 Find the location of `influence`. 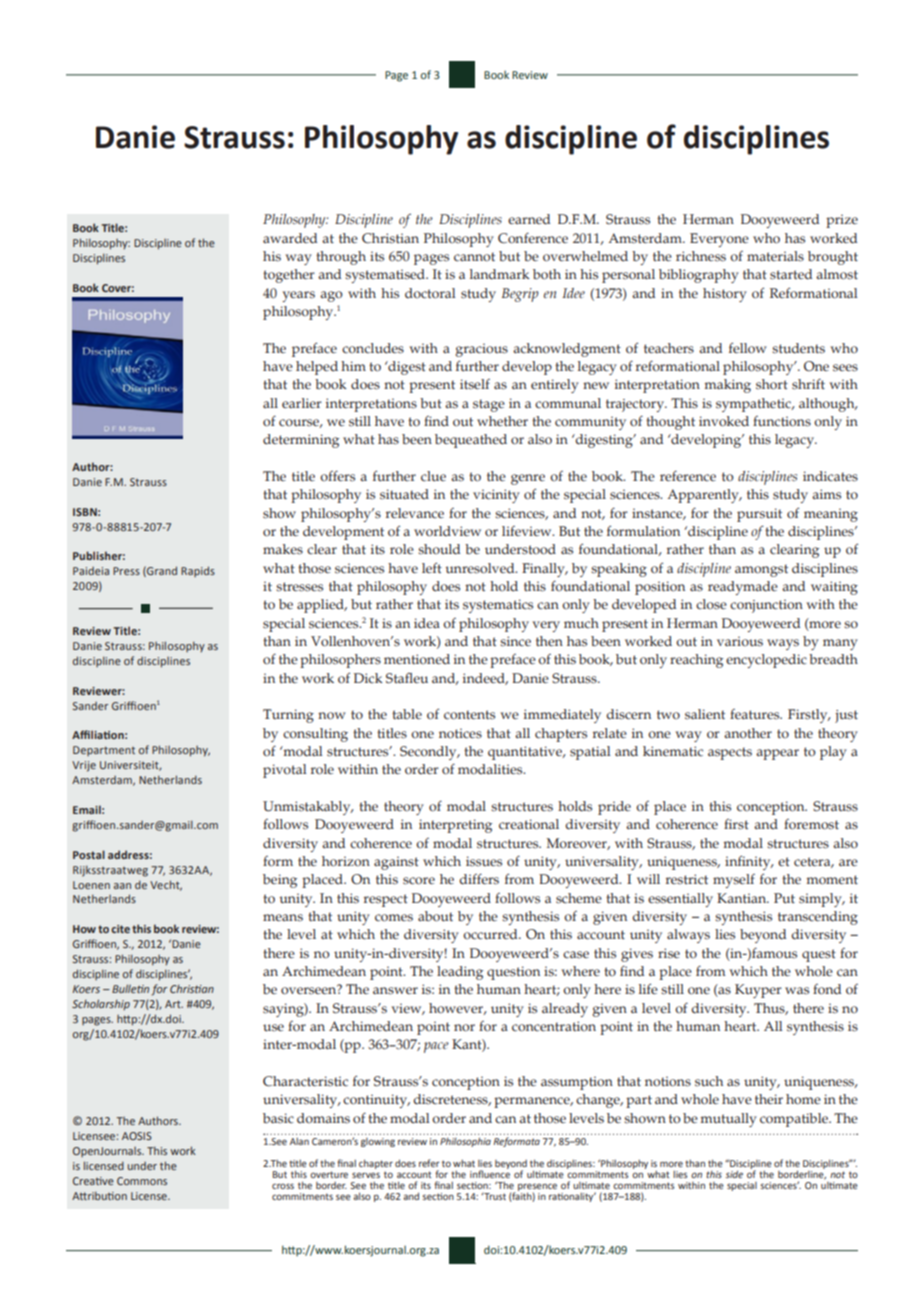

influence is located at coordinates (490, 1173).
